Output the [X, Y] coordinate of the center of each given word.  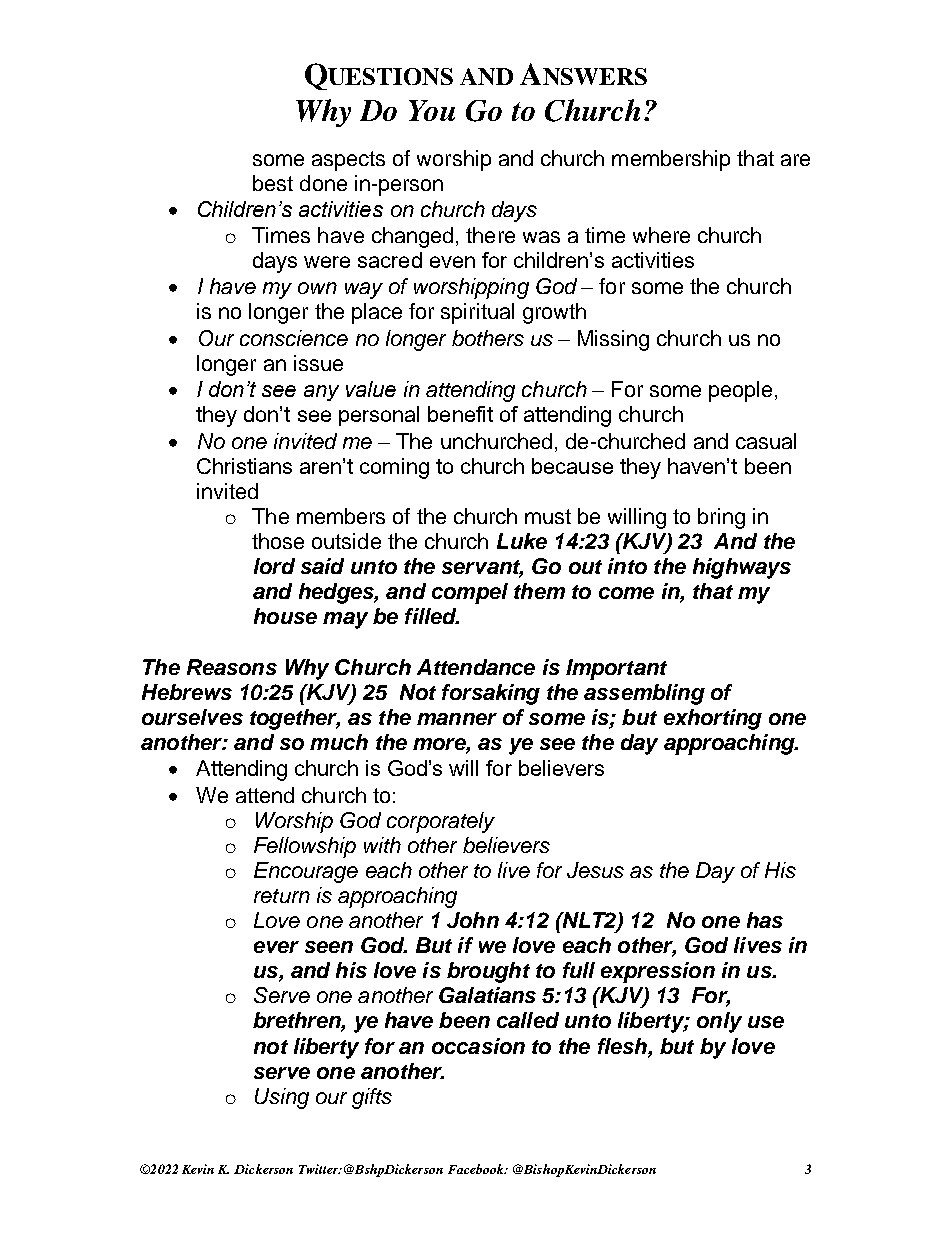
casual [766, 441]
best [273, 183]
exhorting [713, 719]
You [432, 110]
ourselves [192, 717]
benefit [460, 414]
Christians [244, 466]
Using [282, 1098]
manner [457, 719]
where [661, 235]
